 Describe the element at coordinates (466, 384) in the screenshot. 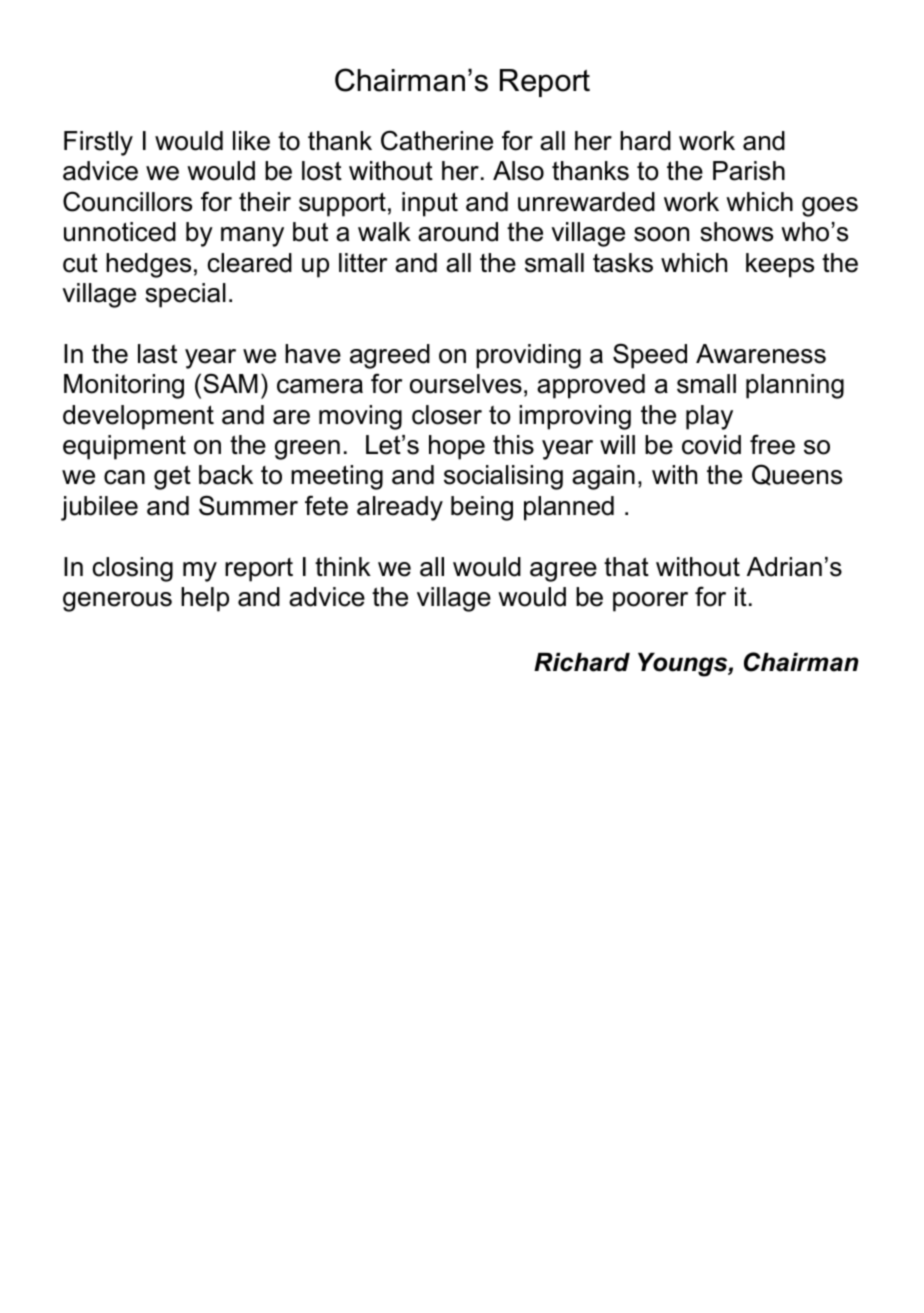

I see `ourselves` at that location.
